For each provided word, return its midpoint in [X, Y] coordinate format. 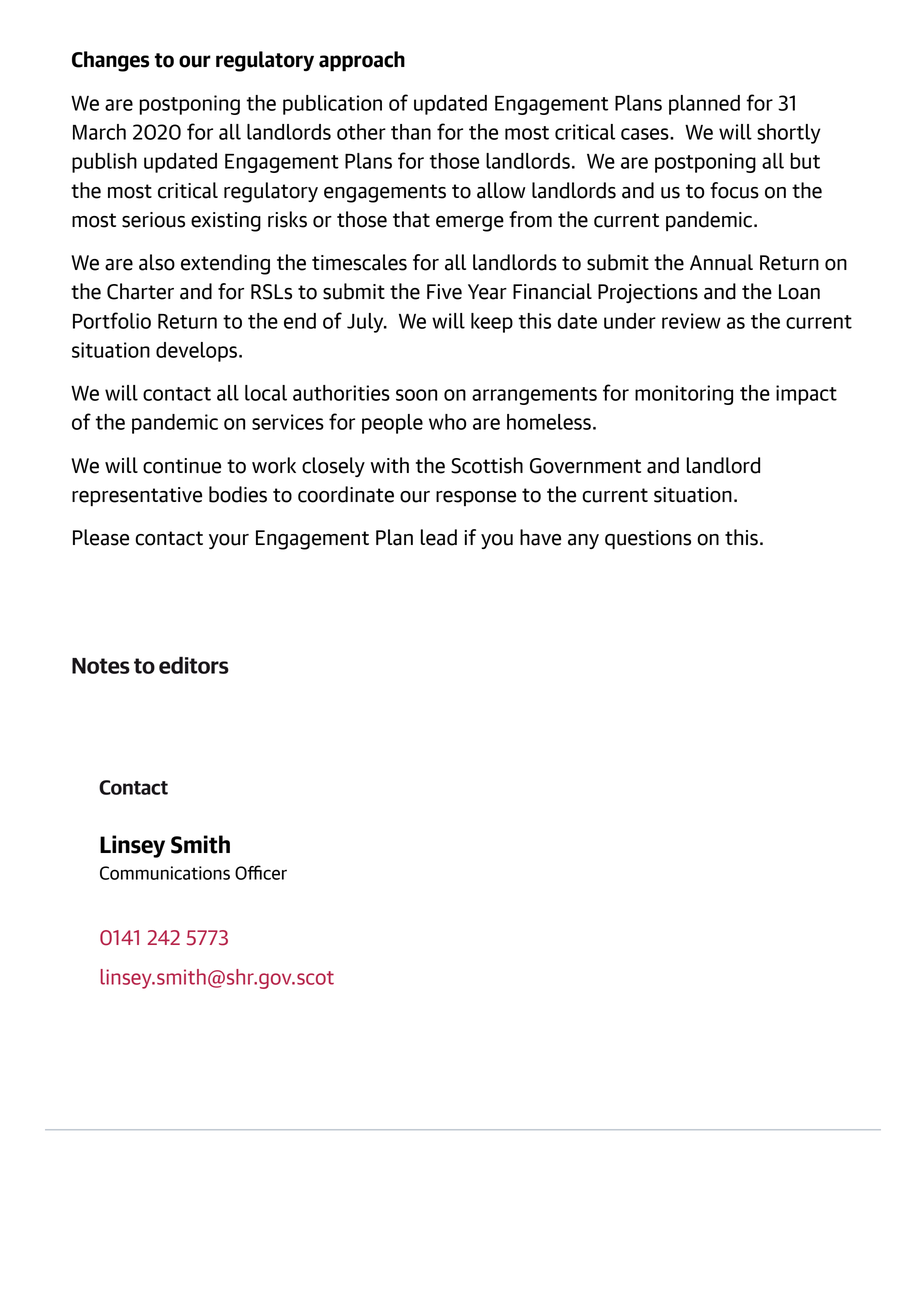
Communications [165, 873]
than [411, 132]
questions [648, 540]
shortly [789, 134]
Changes [110, 61]
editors [194, 665]
